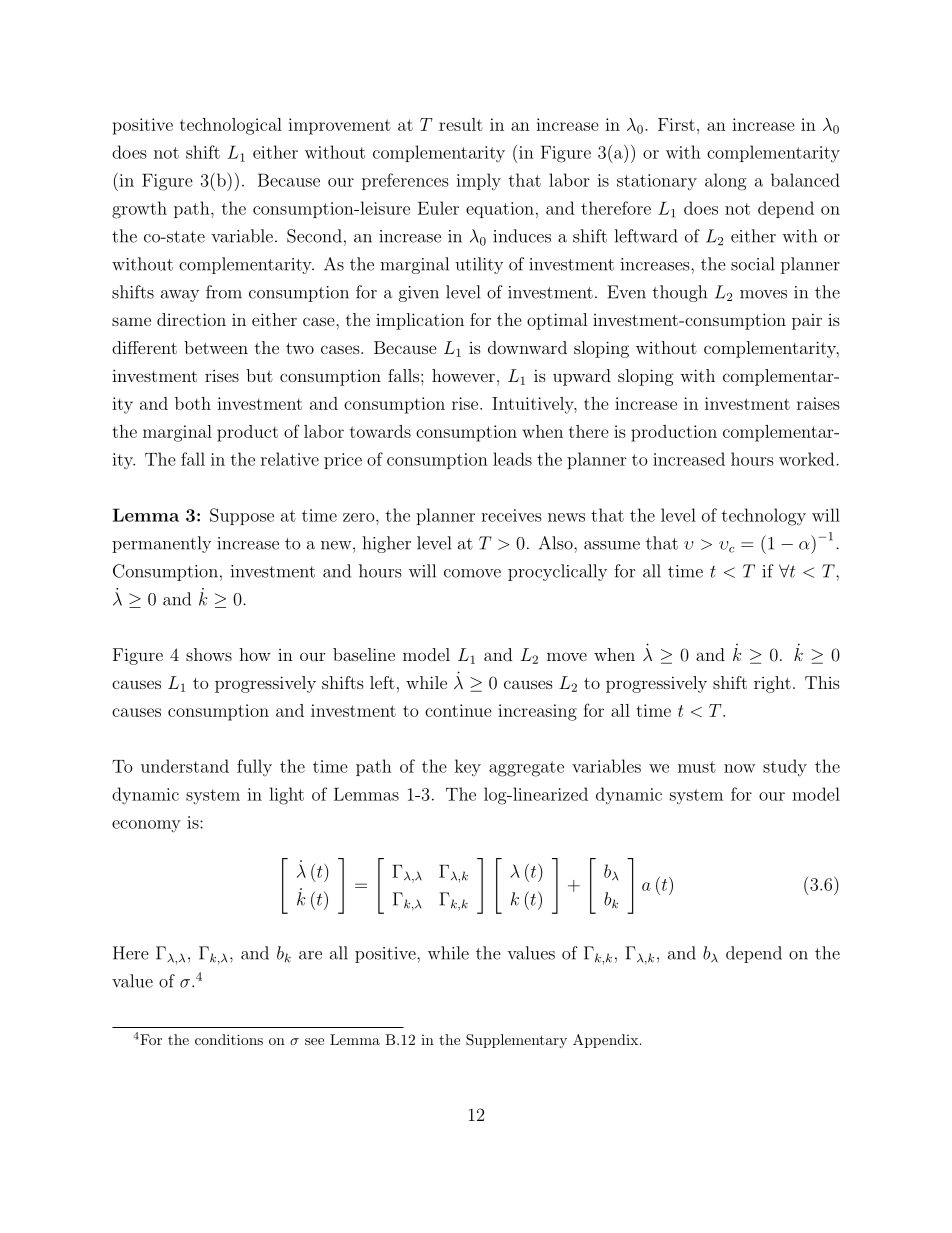 The image size is (952, 1233). Describe the element at coordinates (461, 124) in the screenshot. I see `result` at that location.
